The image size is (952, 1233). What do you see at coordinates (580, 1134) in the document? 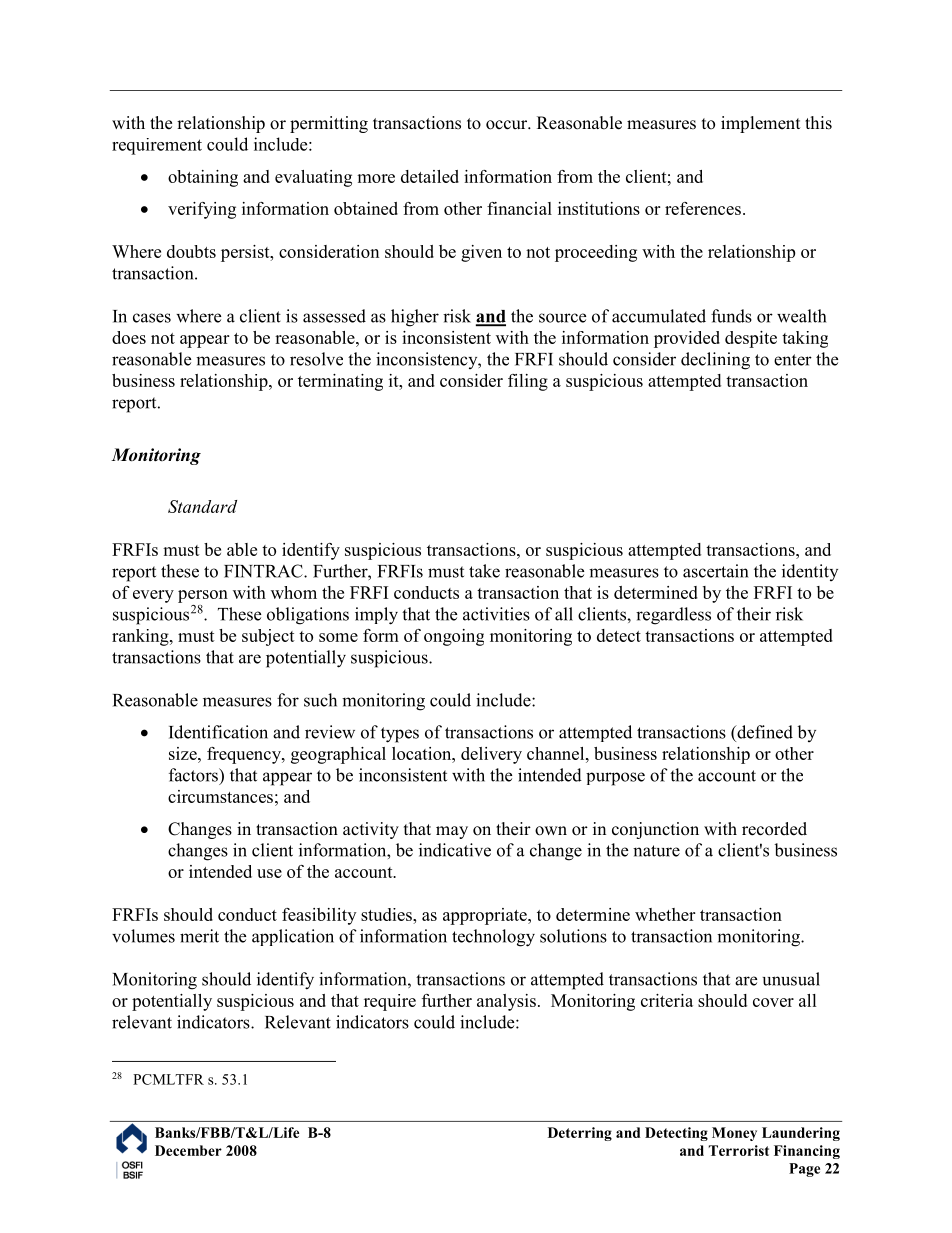
I see `Deterring` at bounding box center [580, 1134].
